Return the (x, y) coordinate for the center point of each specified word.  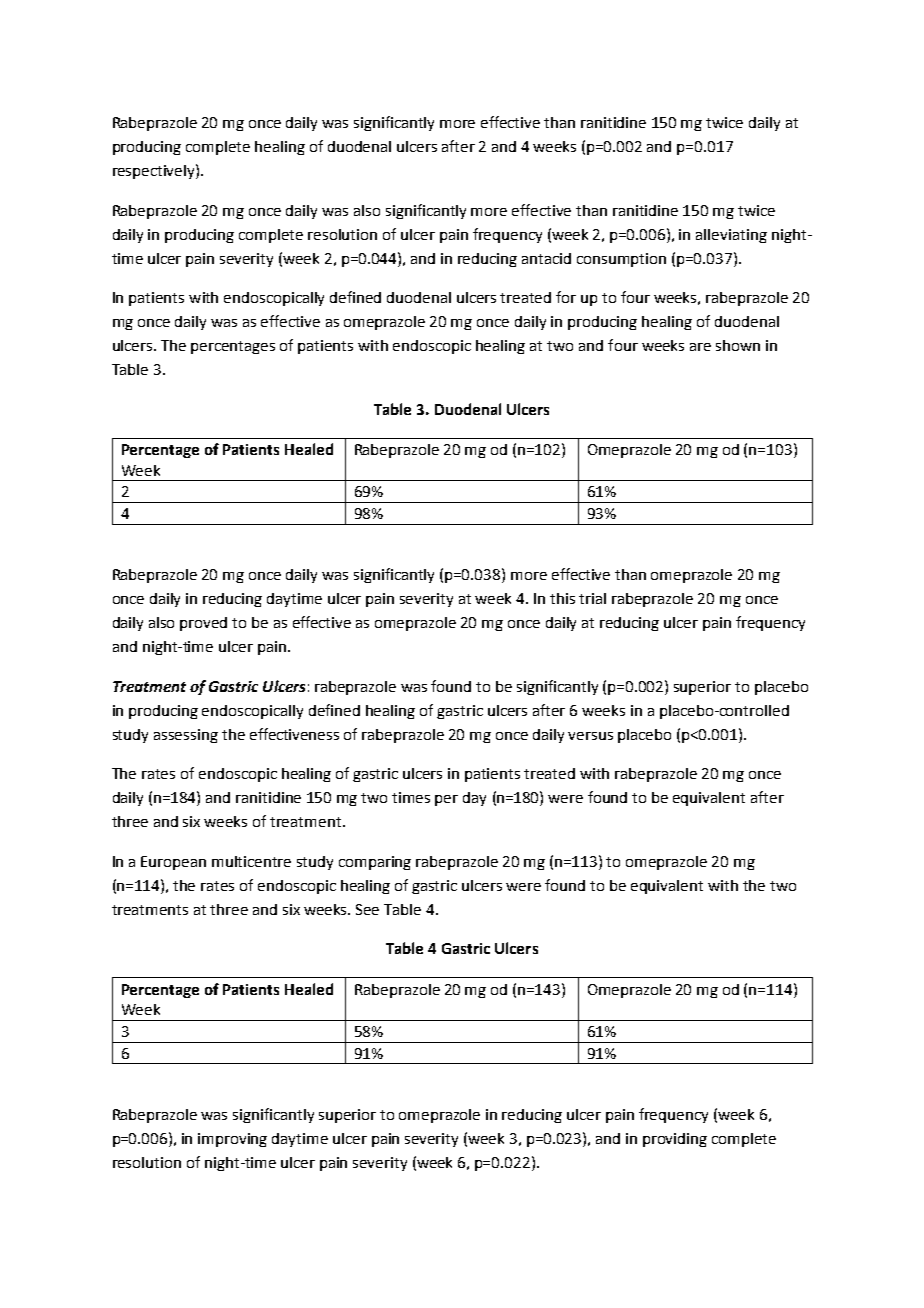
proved (203, 624)
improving (232, 1140)
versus (590, 736)
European (173, 863)
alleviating (731, 236)
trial (592, 598)
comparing (375, 863)
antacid (546, 258)
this (562, 598)
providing (675, 1140)
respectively (155, 171)
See (367, 909)
